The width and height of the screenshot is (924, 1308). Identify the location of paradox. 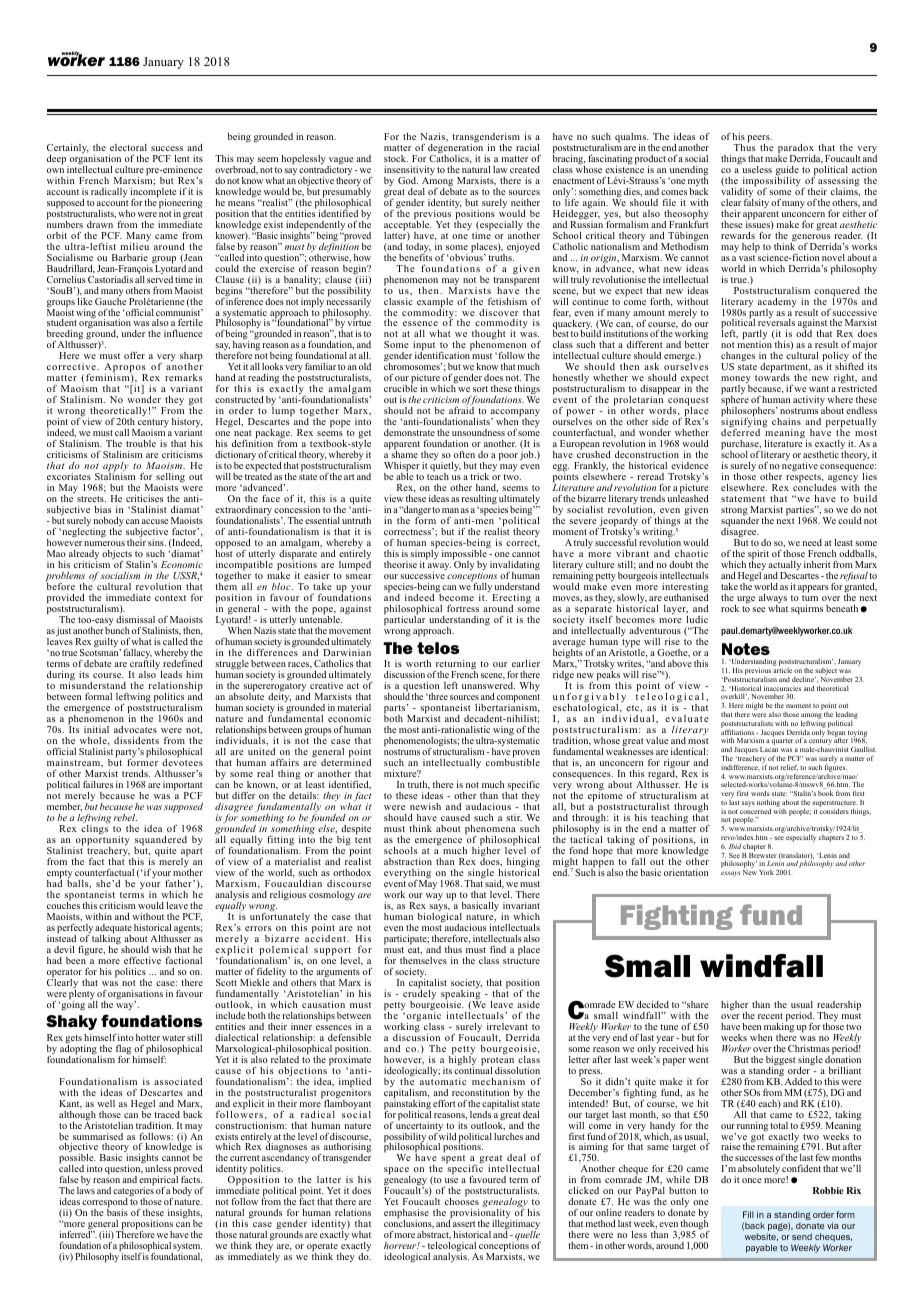
(796, 150).
